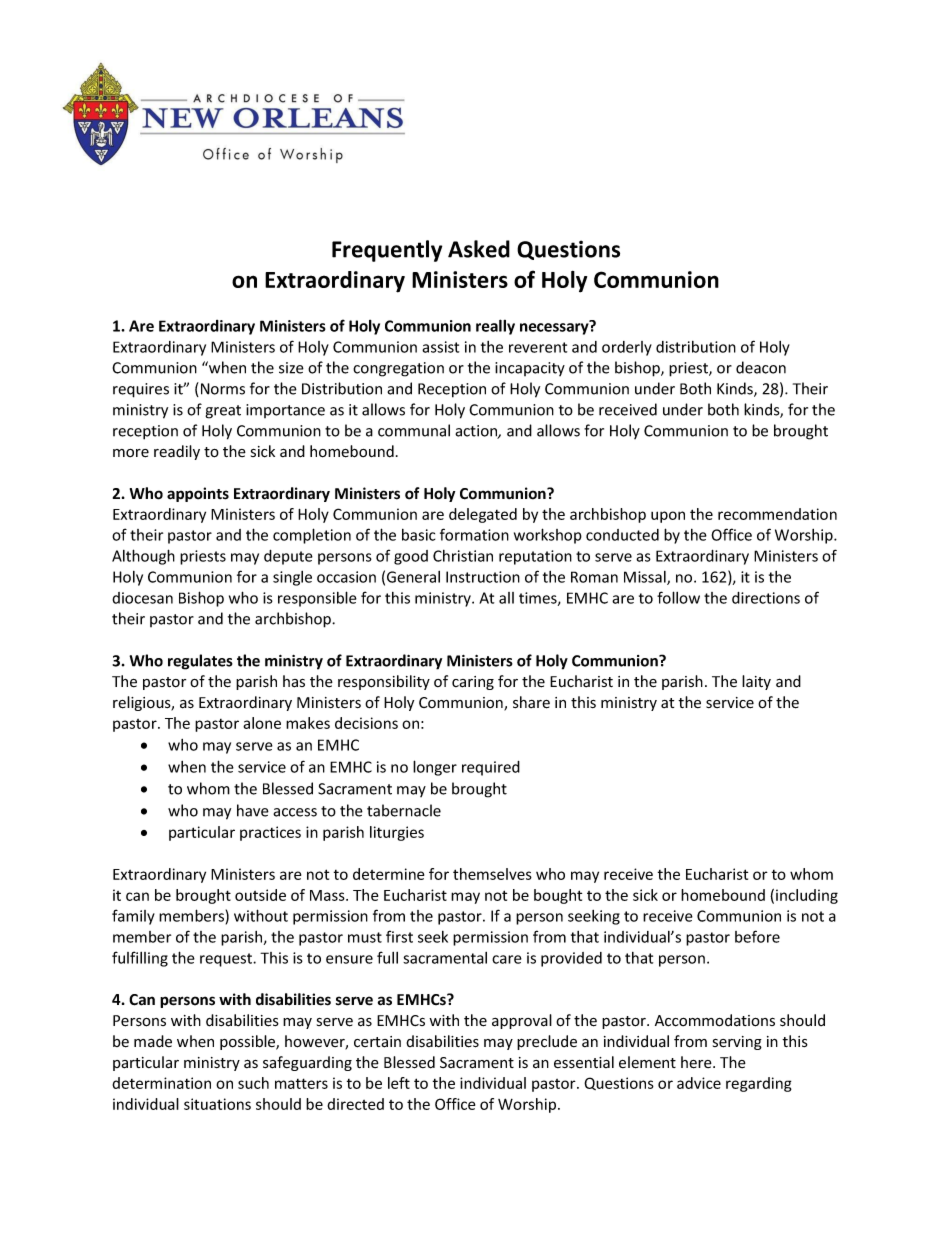 The height and width of the screenshot is (1233, 952). What do you see at coordinates (217, 1104) in the screenshot?
I see `situations` at bounding box center [217, 1104].
